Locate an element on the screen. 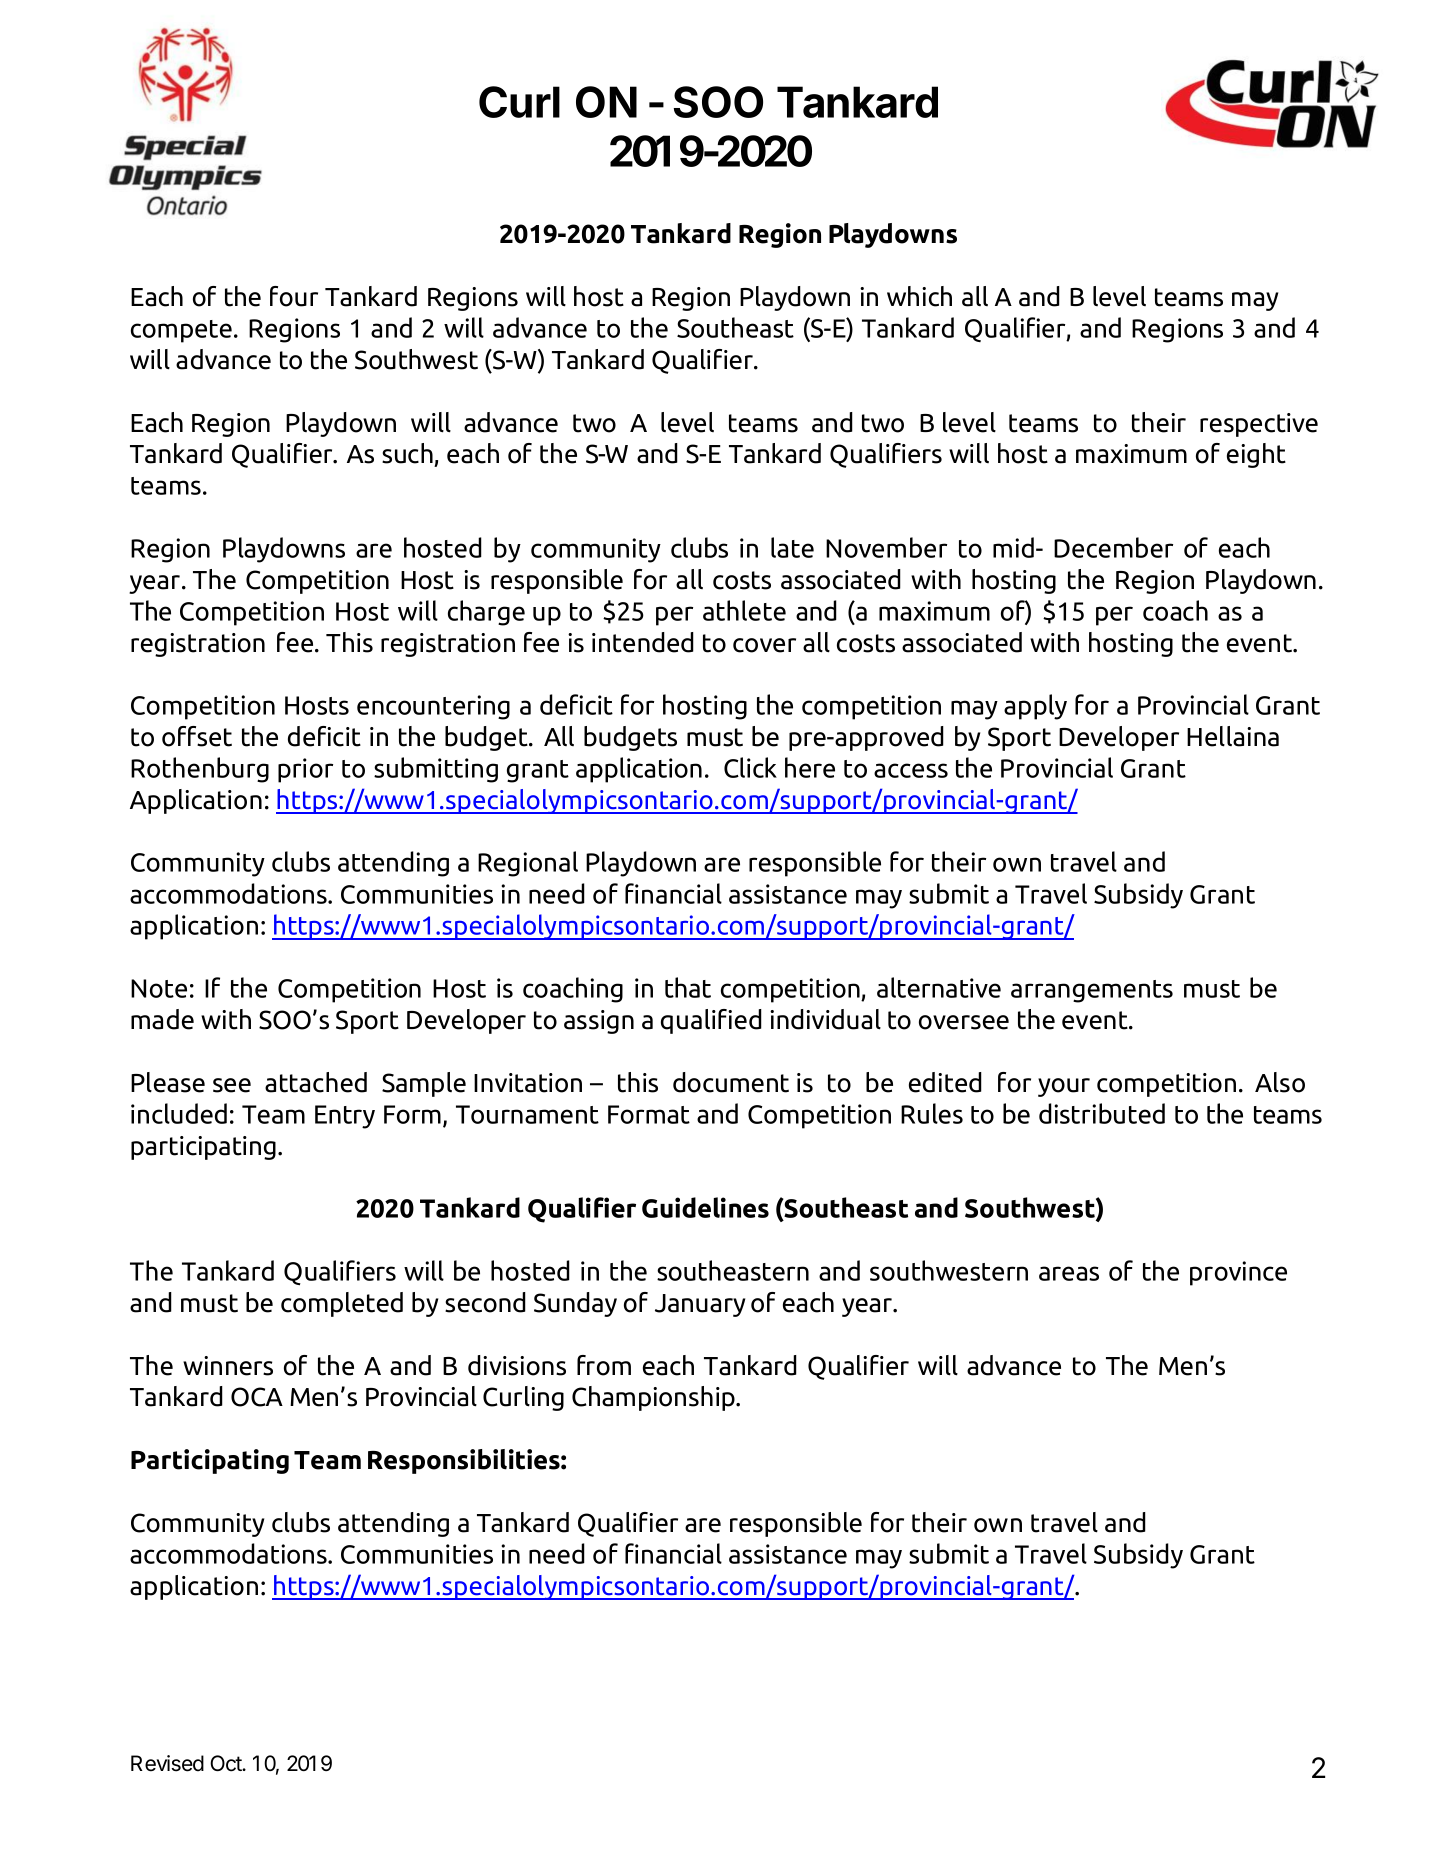 The width and height of the screenshot is (1438, 1861). attached is located at coordinates (316, 1082).
